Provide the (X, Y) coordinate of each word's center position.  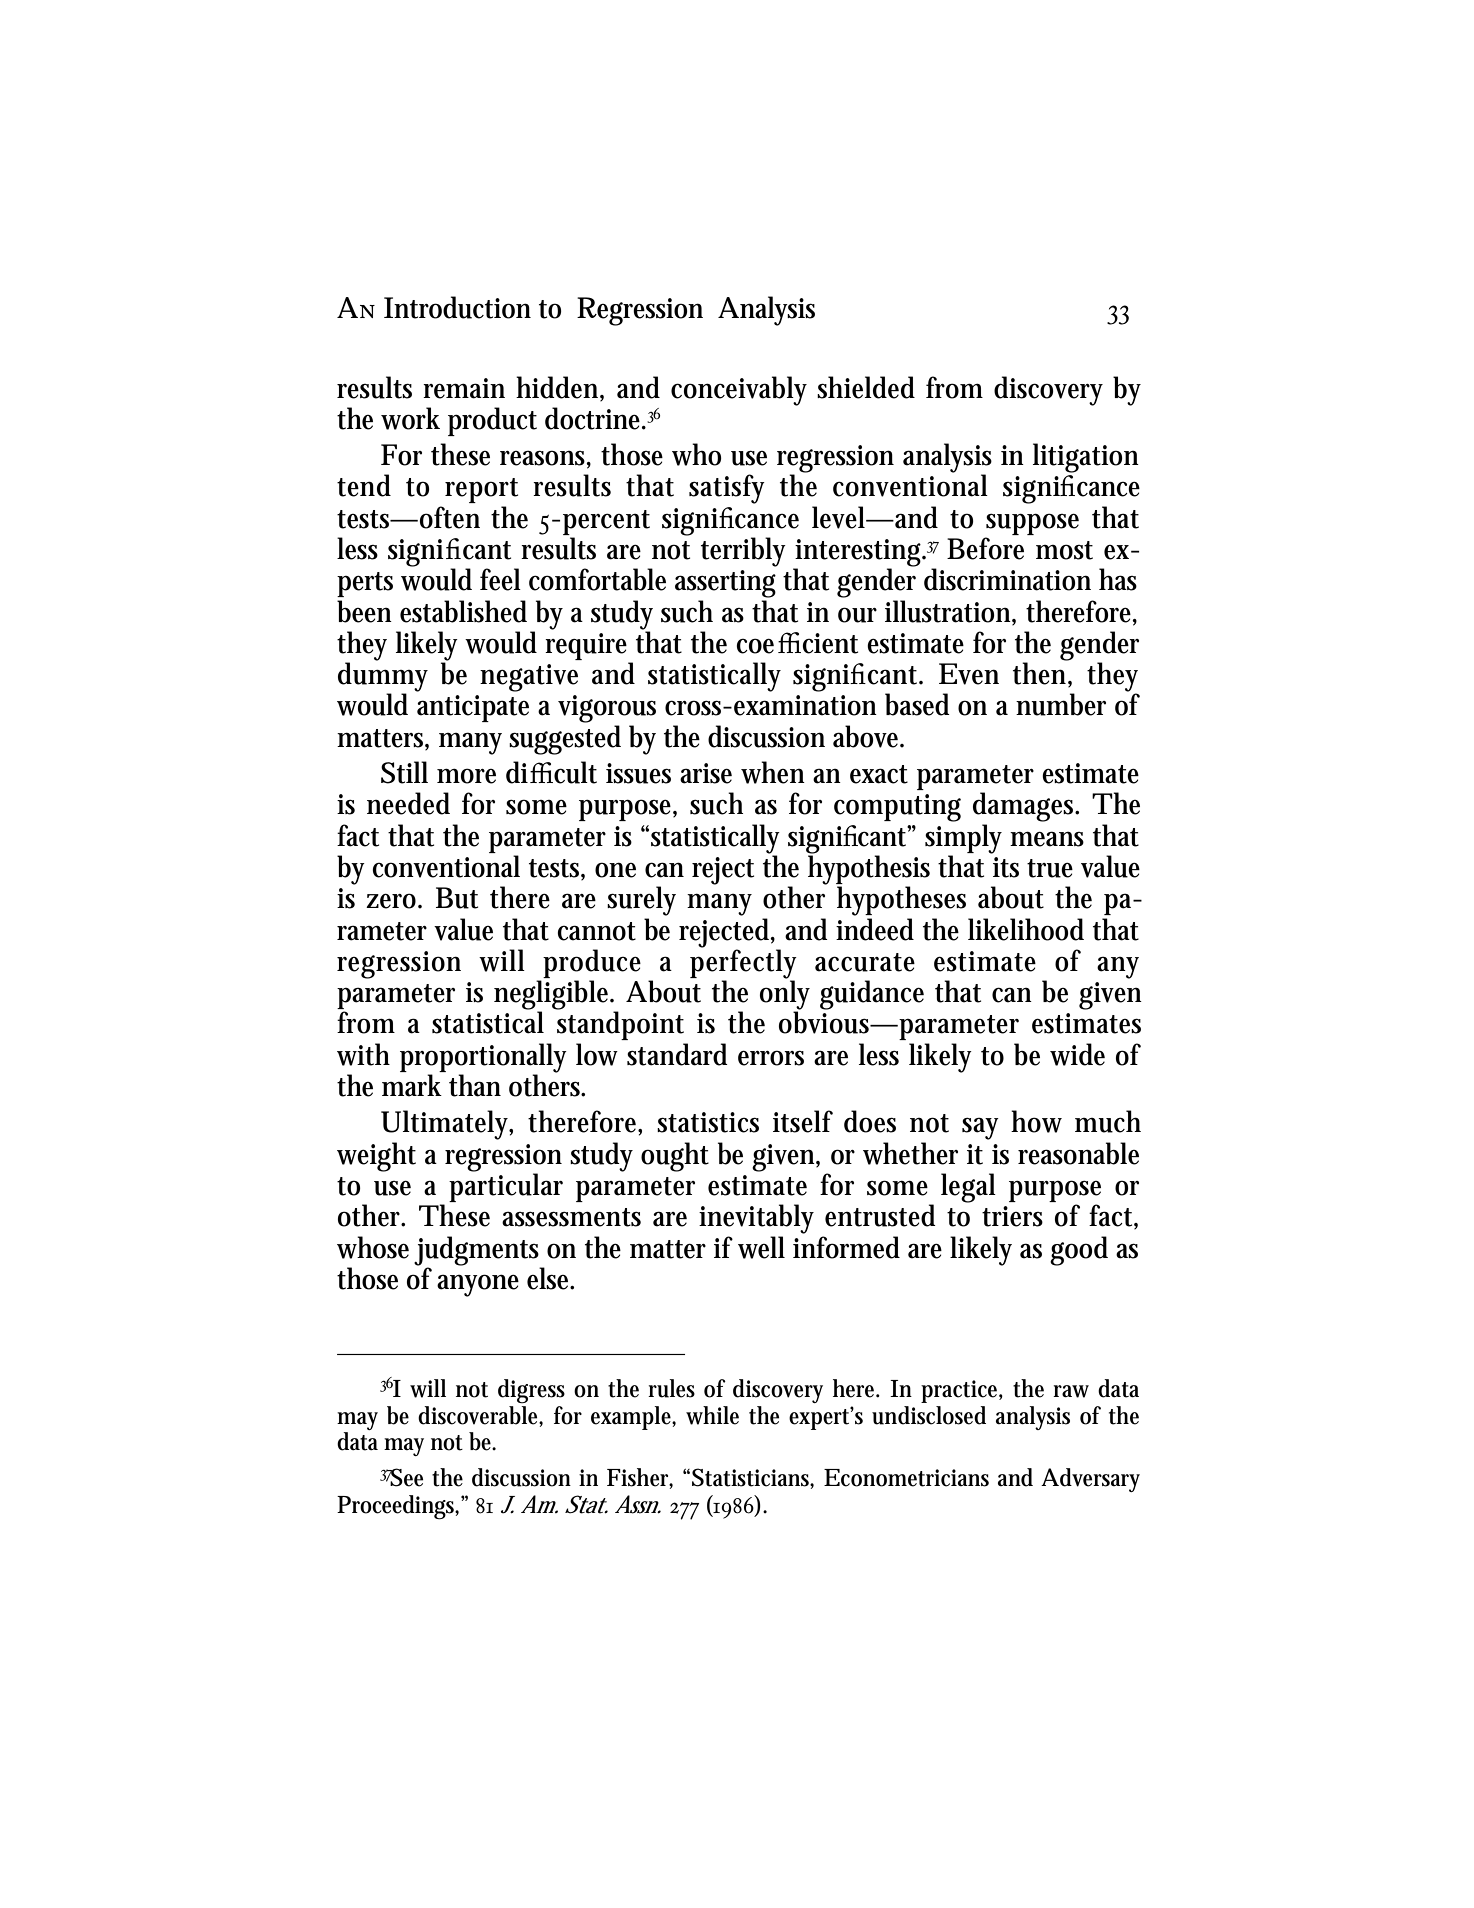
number (1061, 704)
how (1036, 1121)
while (712, 1415)
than (475, 1085)
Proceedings (398, 1507)
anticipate (473, 708)
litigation (1086, 458)
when (773, 772)
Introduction (457, 307)
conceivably (739, 391)
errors (771, 1058)
